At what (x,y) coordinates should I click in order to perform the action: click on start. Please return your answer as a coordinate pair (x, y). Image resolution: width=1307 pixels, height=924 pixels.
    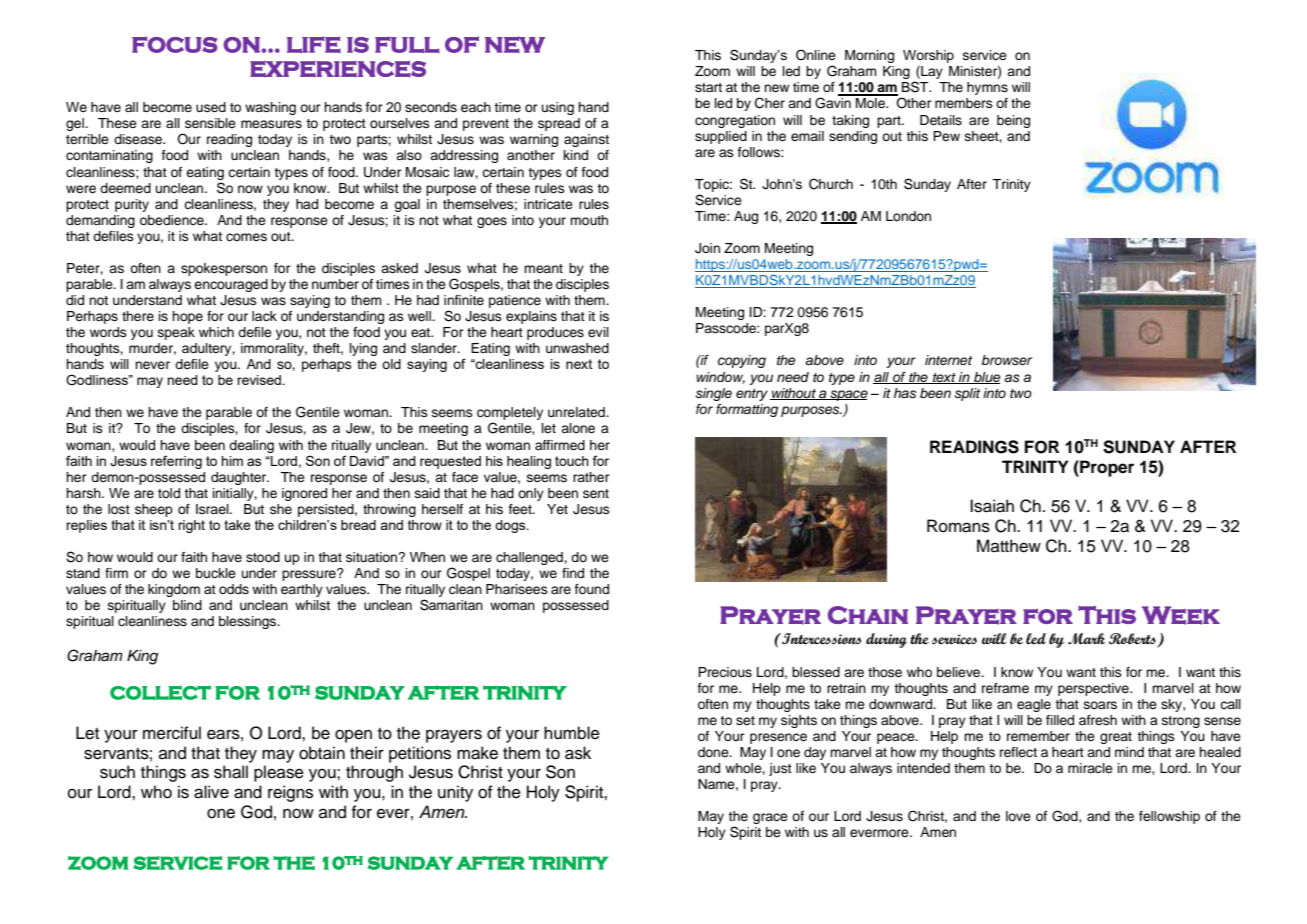
    Looking at the image, I should click on (708, 87).
